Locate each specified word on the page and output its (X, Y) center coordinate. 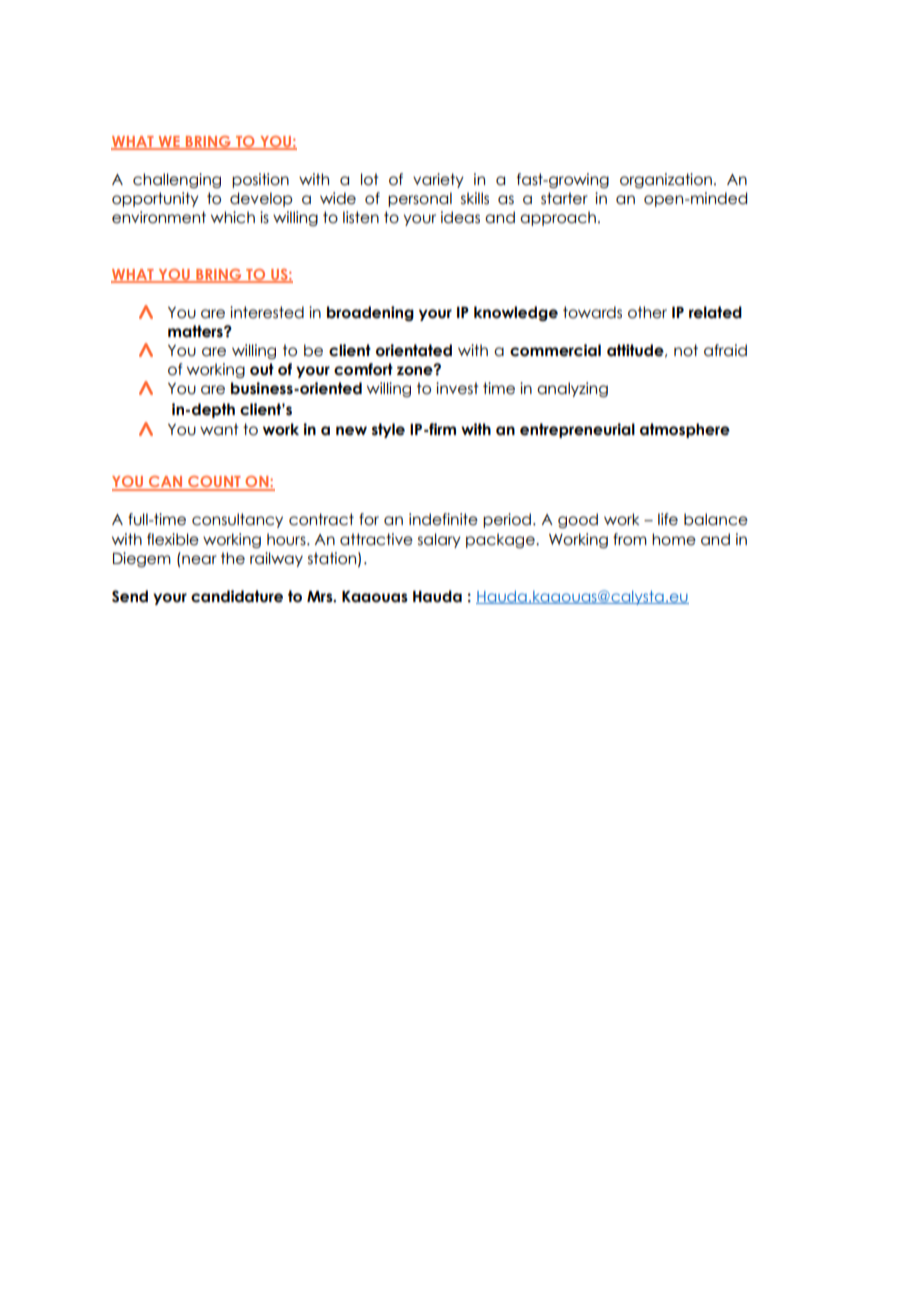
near (199, 560)
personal (420, 199)
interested (267, 312)
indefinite (443, 519)
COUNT (214, 483)
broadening (370, 313)
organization (666, 180)
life (668, 519)
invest (457, 388)
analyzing (572, 389)
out (262, 369)
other (647, 312)
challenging (177, 180)
